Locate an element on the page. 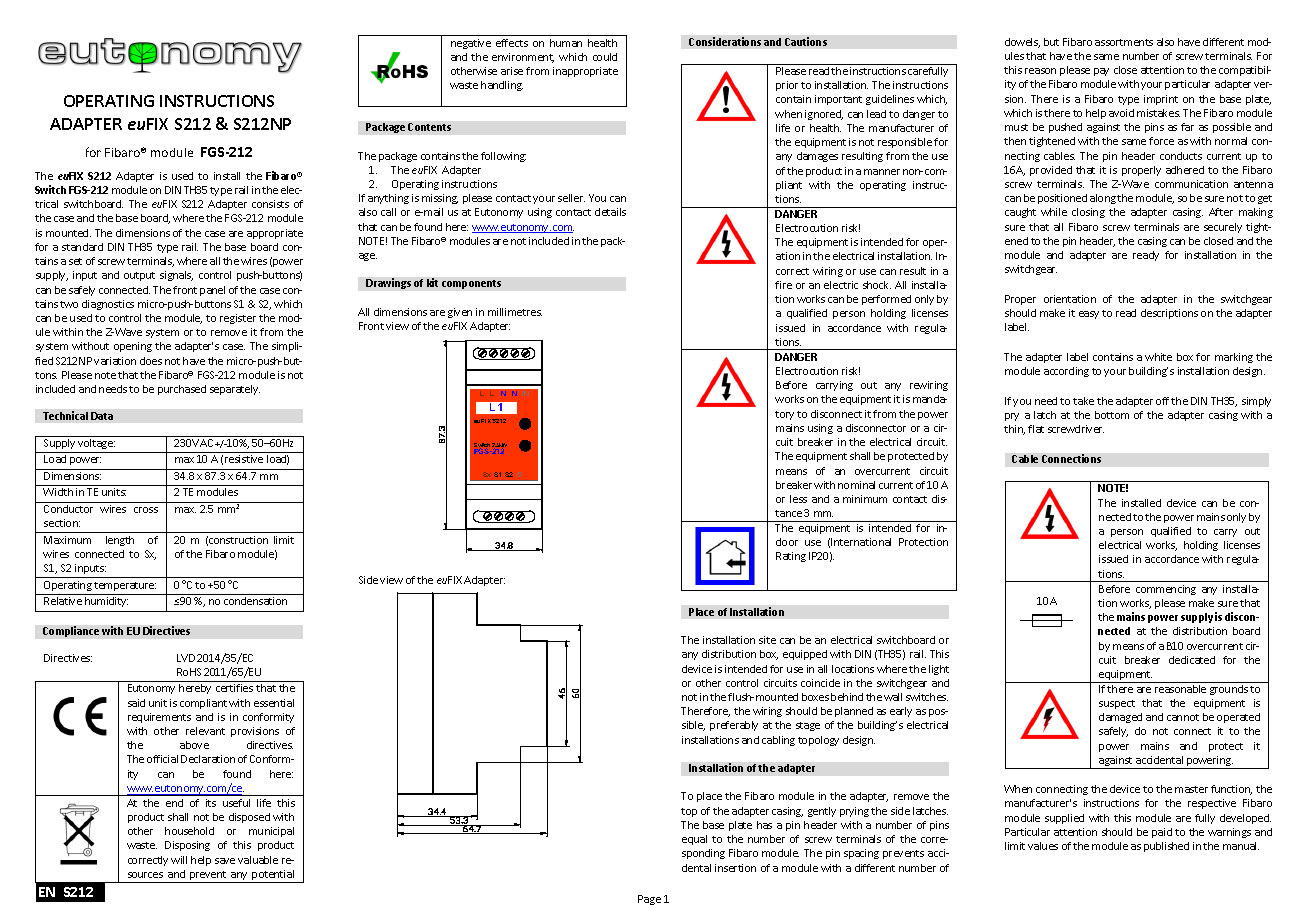  easy is located at coordinates (1089, 315).
